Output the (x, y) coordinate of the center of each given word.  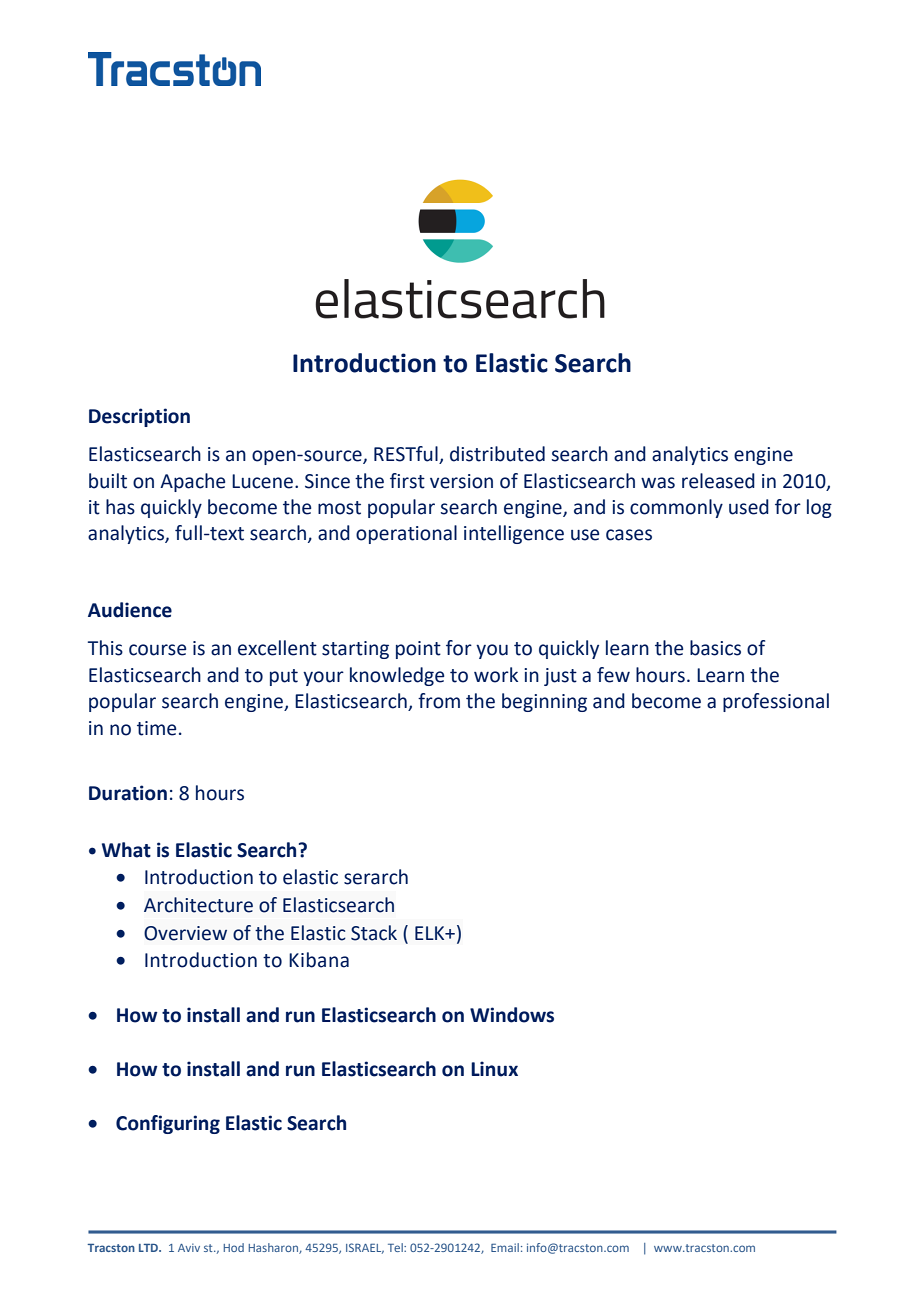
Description (139, 417)
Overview (185, 933)
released (718, 481)
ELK (431, 933)
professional (776, 702)
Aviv (189, 1247)
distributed (497, 454)
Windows (512, 1015)
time (156, 728)
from (439, 701)
